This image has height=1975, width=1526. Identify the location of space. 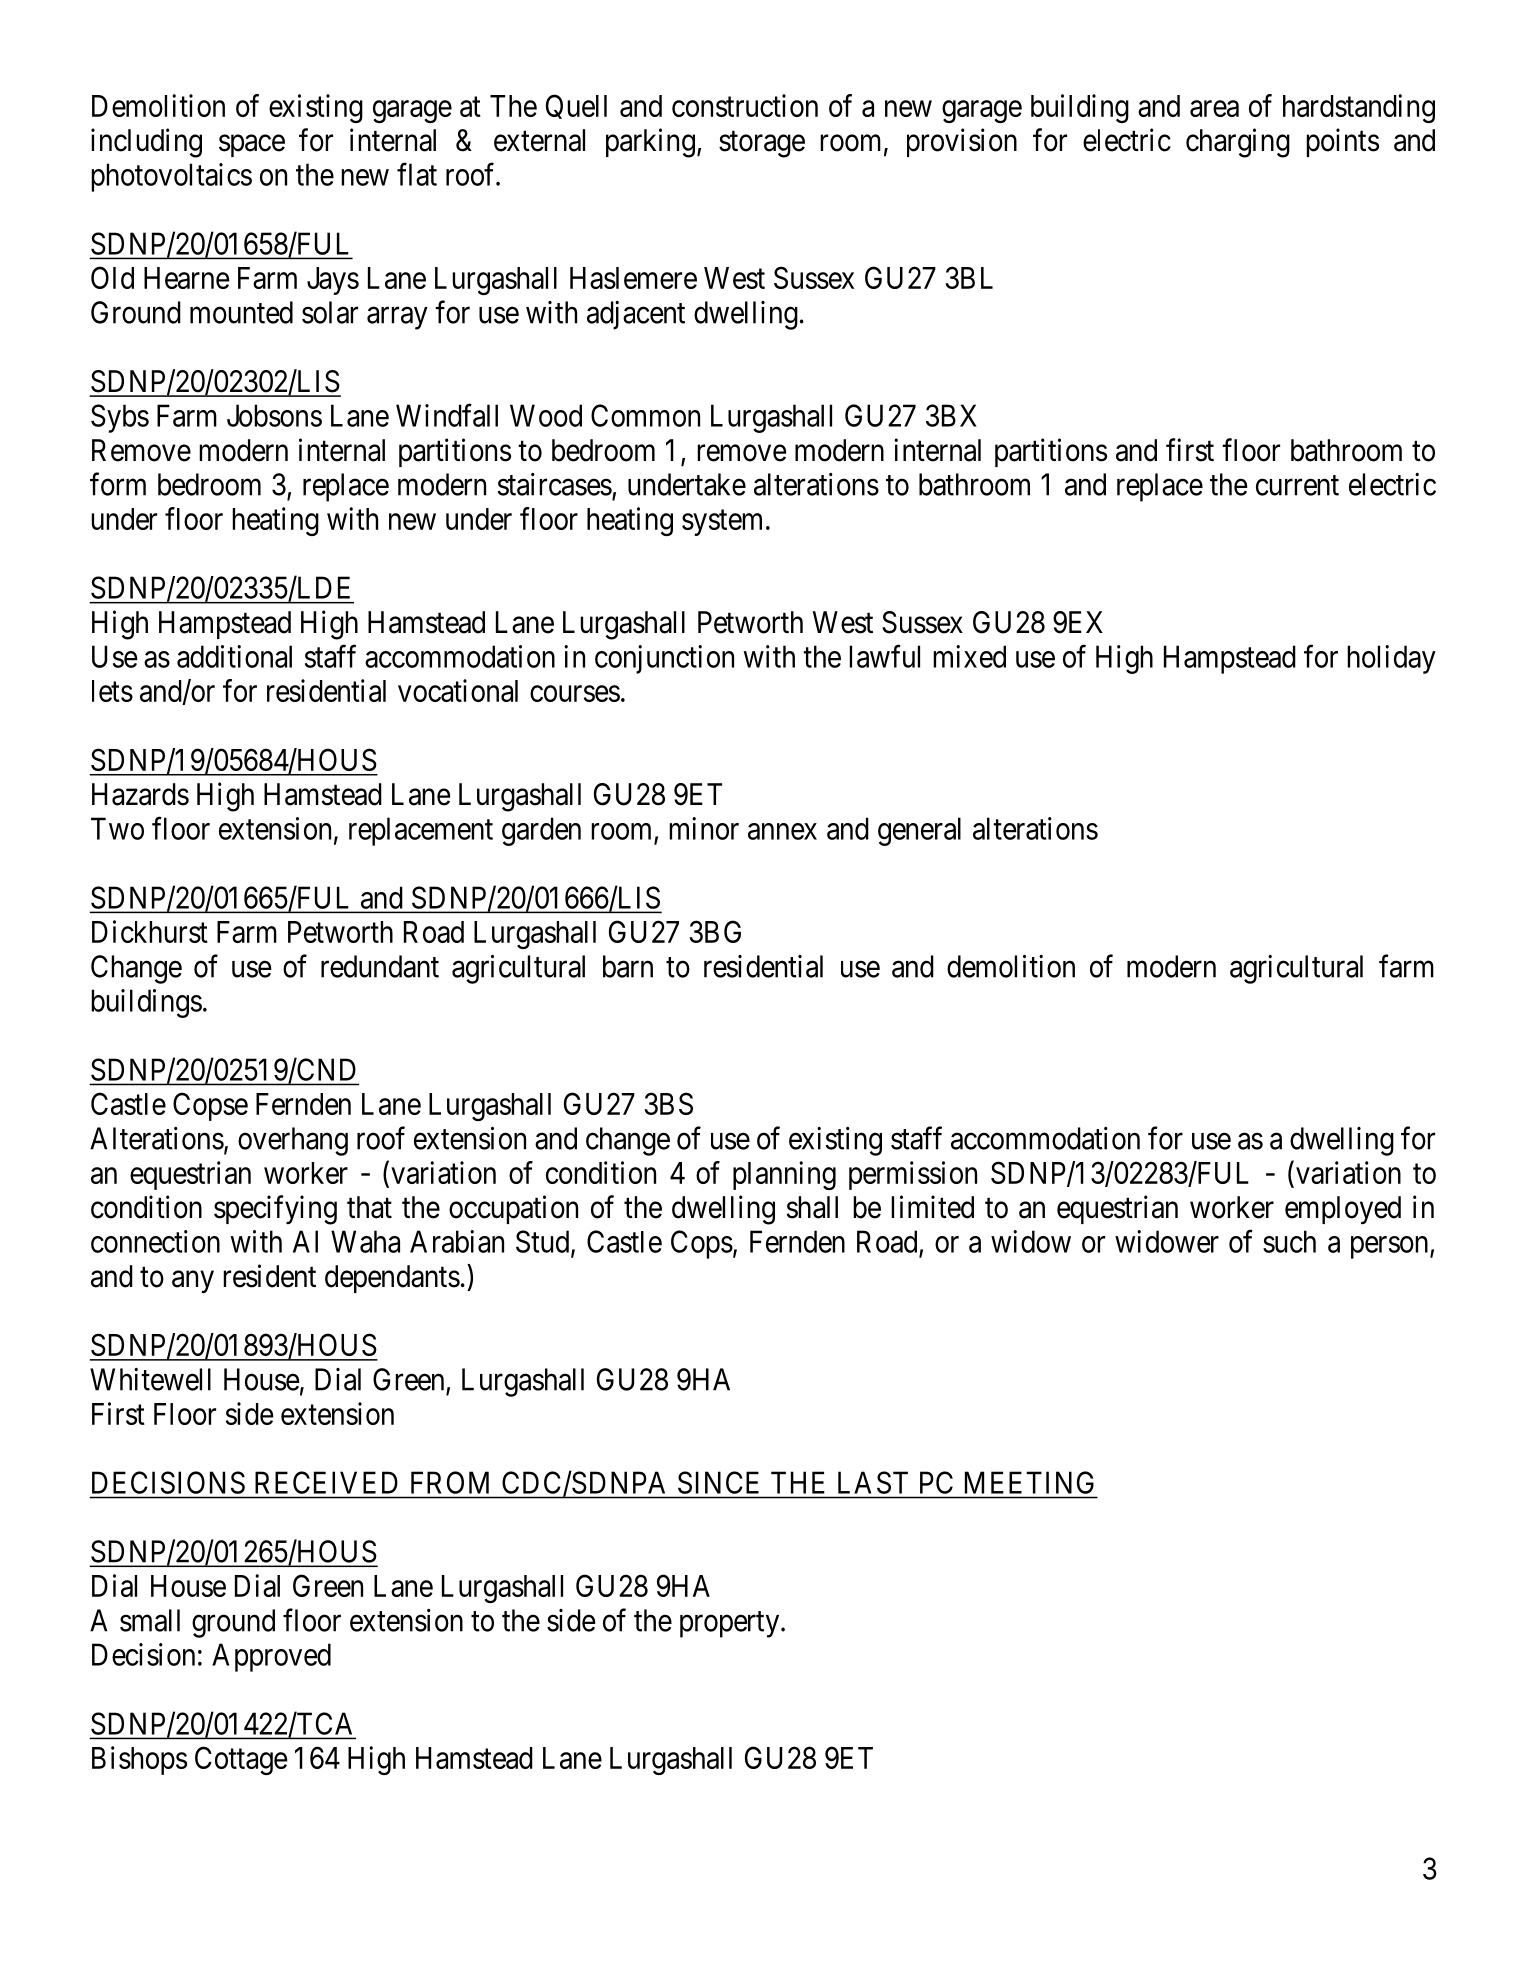
(252, 146).
